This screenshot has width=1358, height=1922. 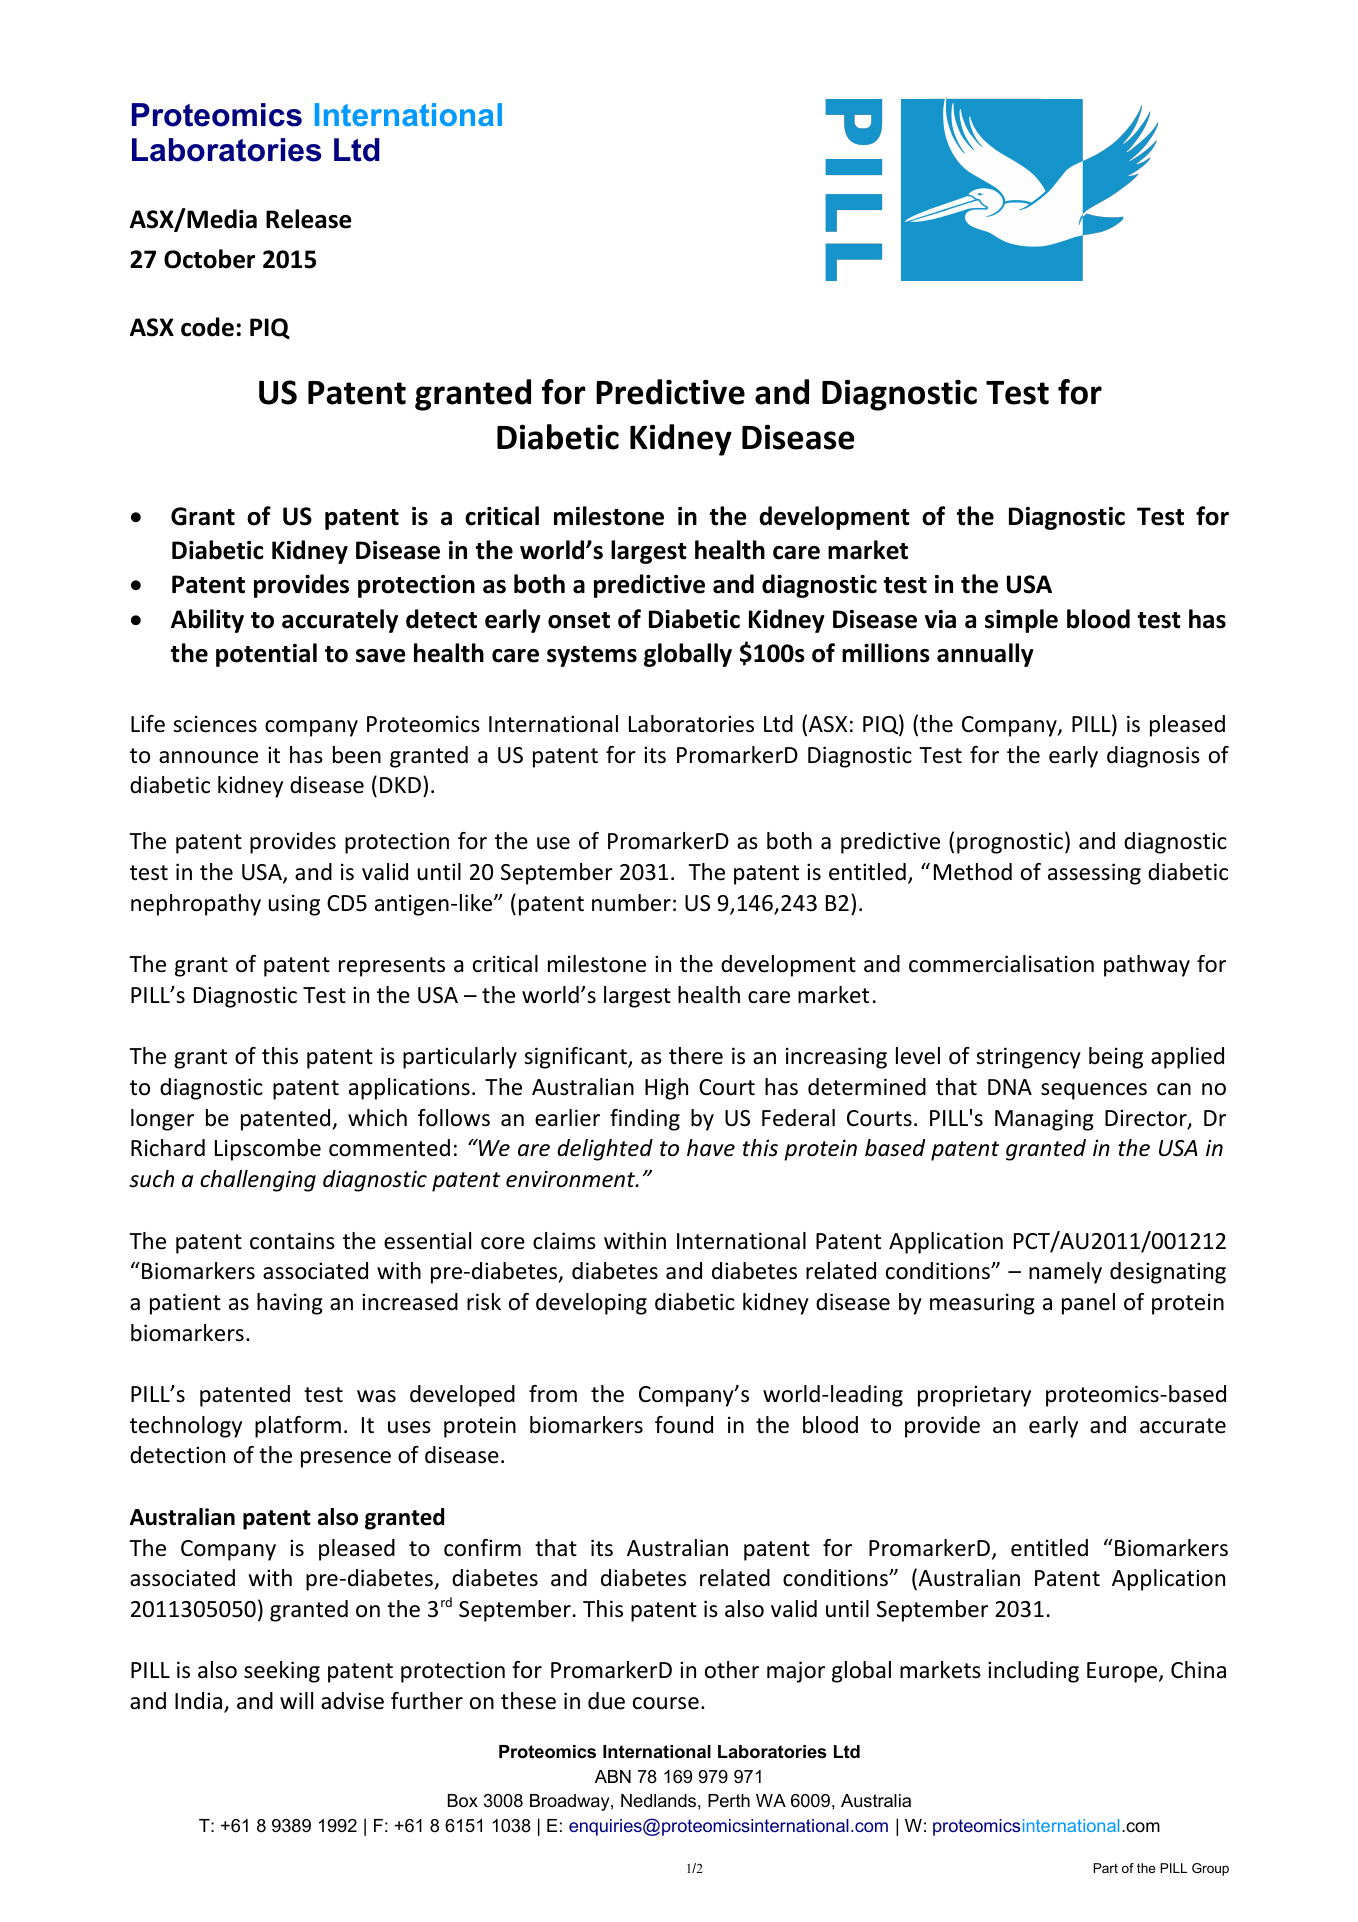 I want to click on have, so click(x=711, y=1148).
